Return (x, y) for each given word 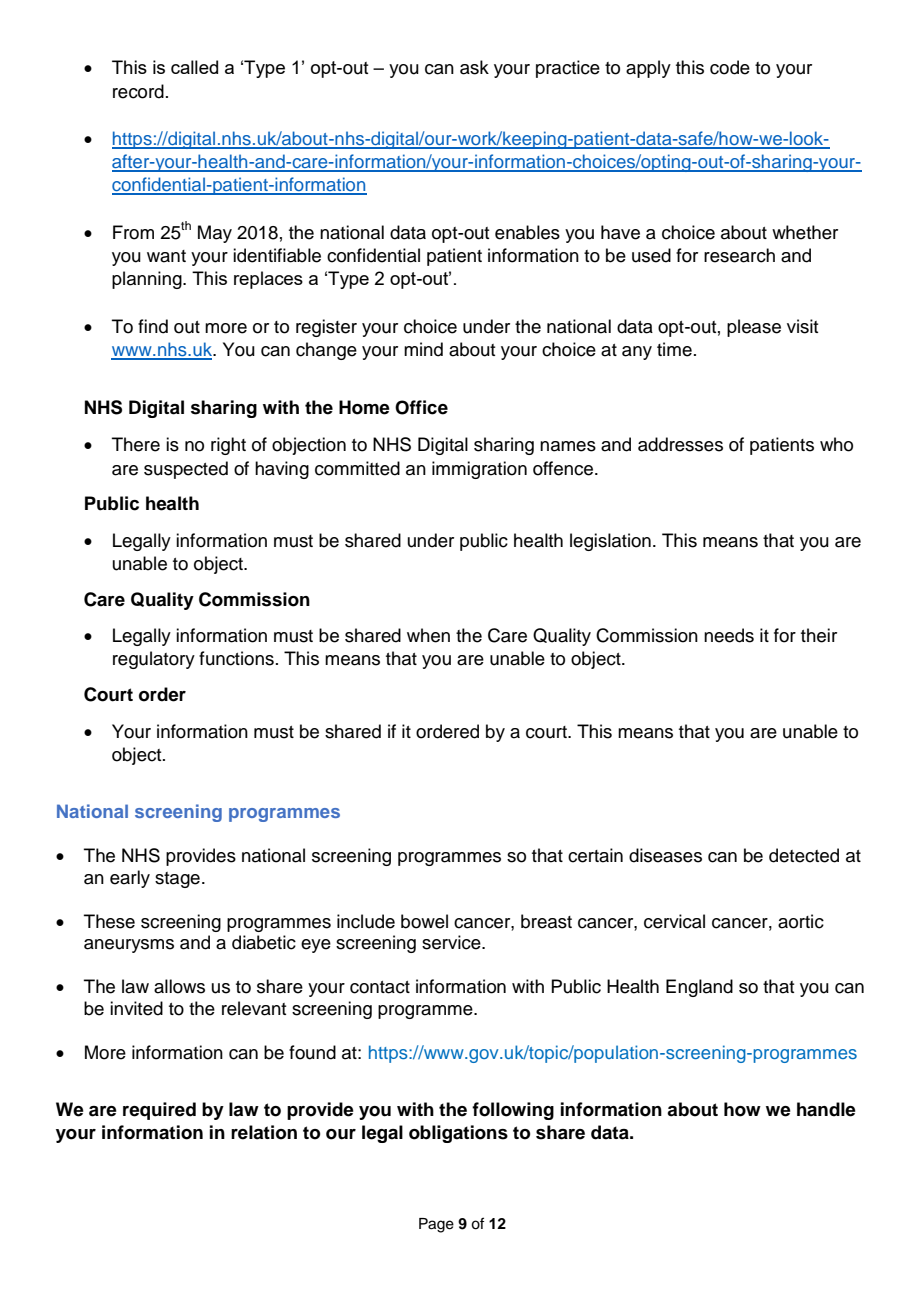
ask (474, 67)
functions (236, 658)
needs (729, 635)
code (730, 67)
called (194, 67)
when (428, 635)
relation (264, 1132)
